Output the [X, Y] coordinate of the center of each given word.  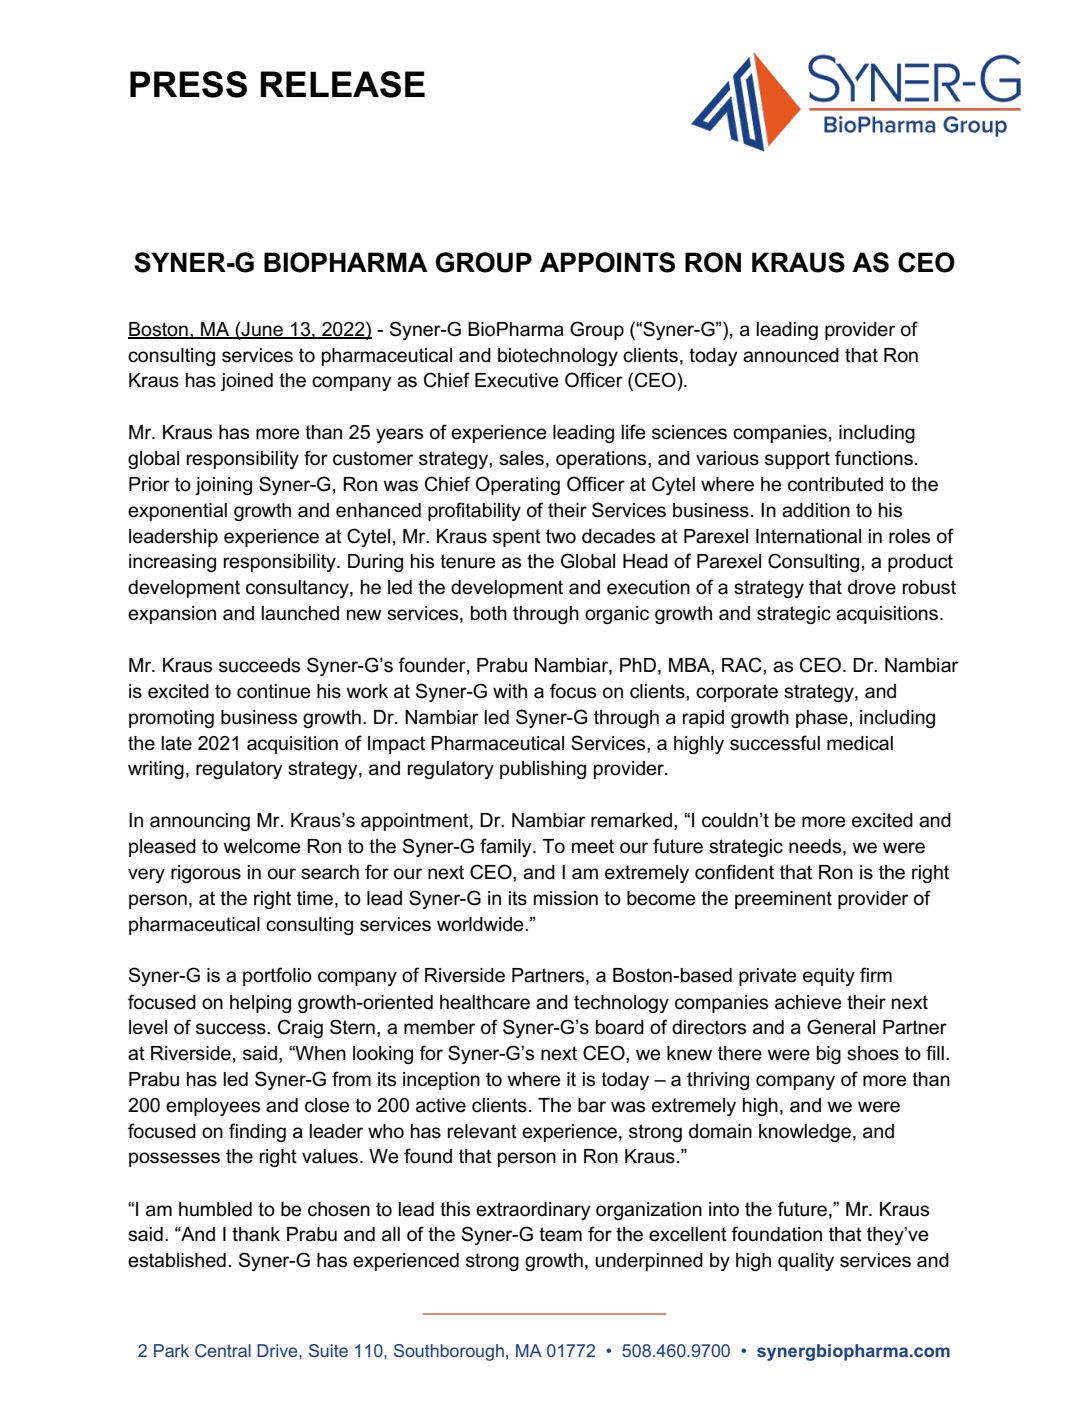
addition [816, 510]
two [561, 536]
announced [791, 355]
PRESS [188, 84]
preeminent [783, 900]
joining [223, 486]
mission [566, 898]
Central [223, 1350]
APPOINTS [607, 262]
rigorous [206, 874]
